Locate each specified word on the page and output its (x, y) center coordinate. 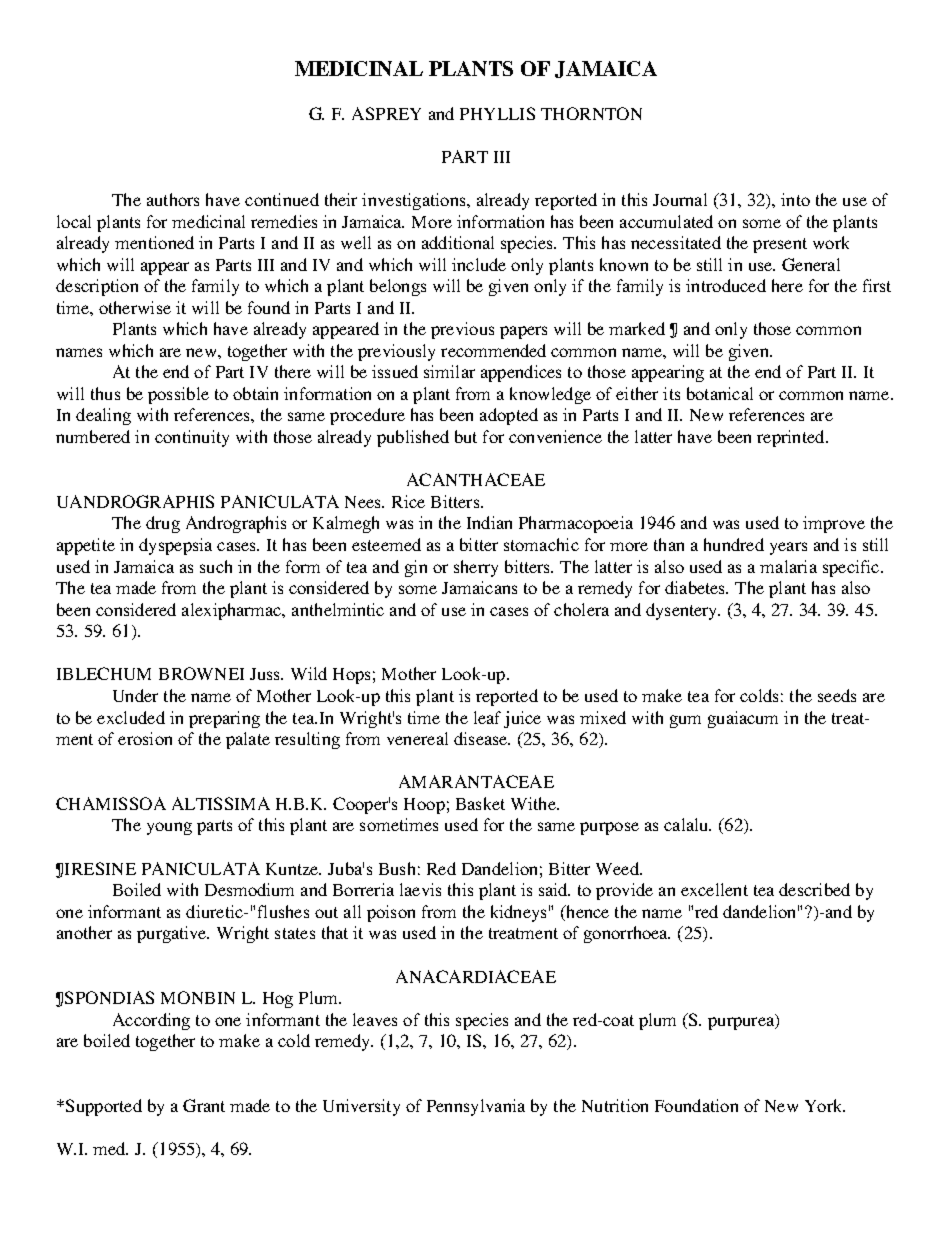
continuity (192, 438)
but (466, 436)
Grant (204, 1105)
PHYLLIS (497, 113)
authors (173, 199)
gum (685, 721)
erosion (145, 738)
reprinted (792, 438)
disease (482, 738)
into (795, 199)
